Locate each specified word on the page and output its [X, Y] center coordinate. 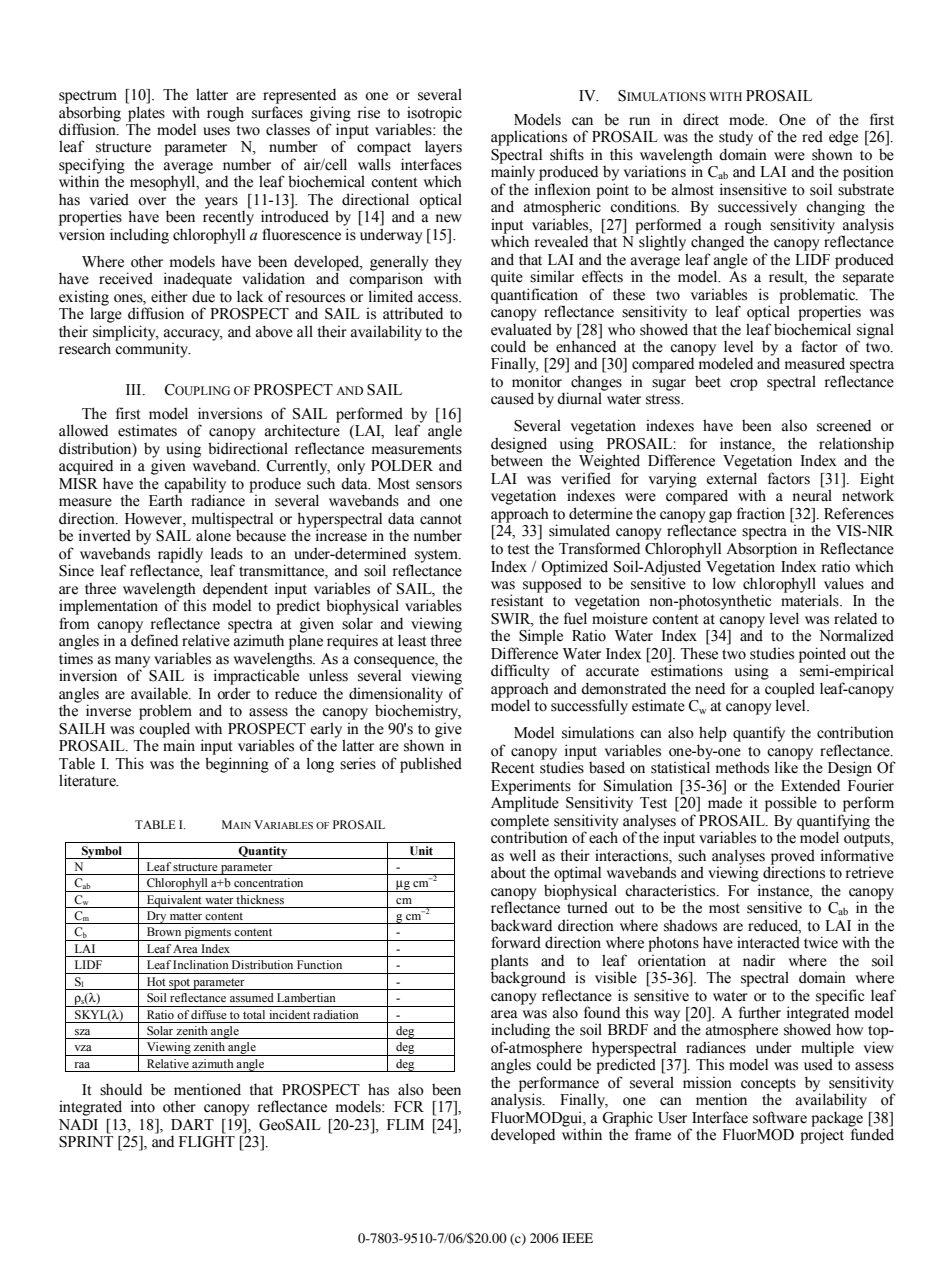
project [822, 1136]
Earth [166, 500]
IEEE [577, 1238]
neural [812, 495]
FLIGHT [207, 1142]
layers [443, 148]
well [522, 855]
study [736, 138]
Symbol [102, 852]
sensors [439, 485]
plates [146, 114]
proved [792, 858]
